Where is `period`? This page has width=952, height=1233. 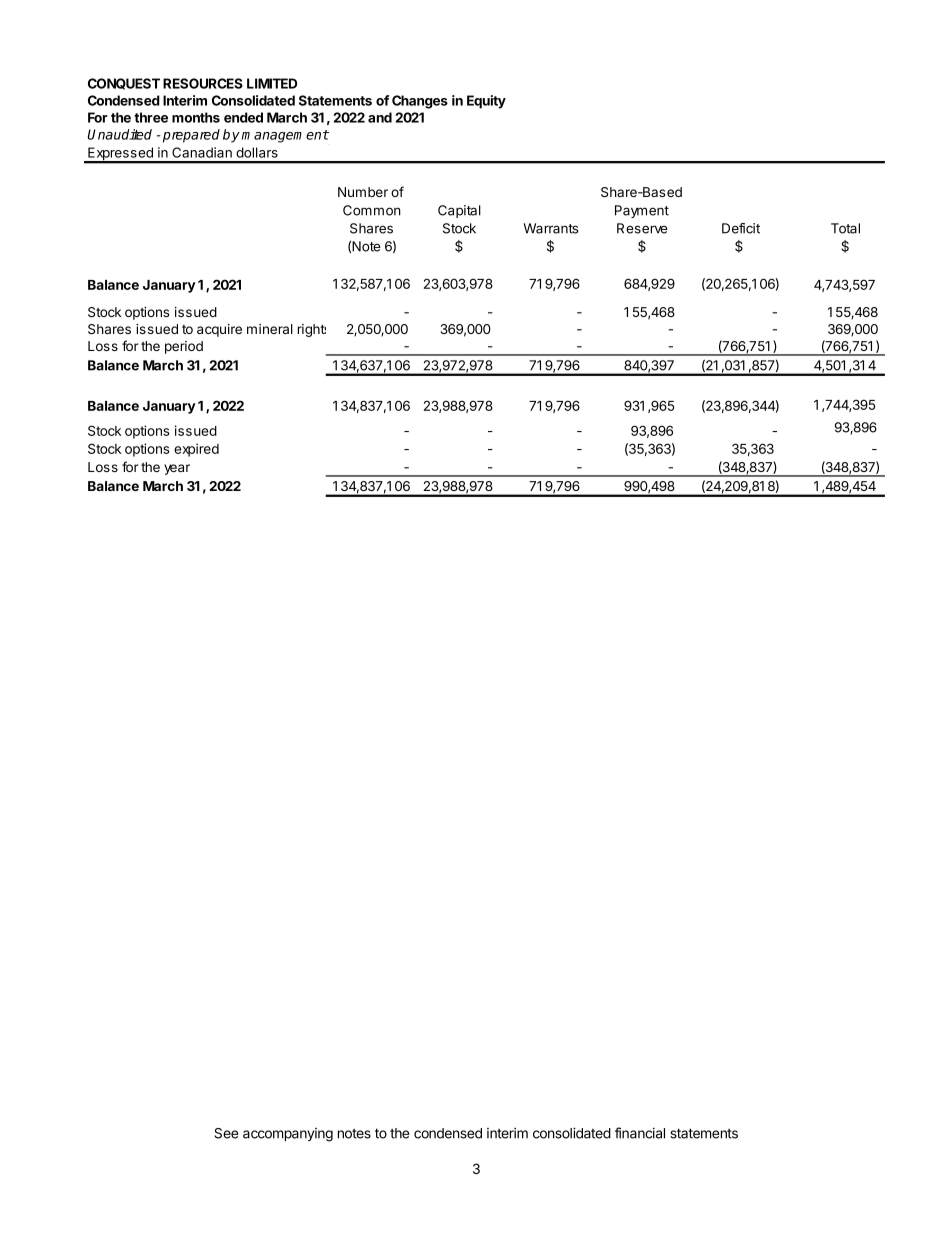 period is located at coordinates (184, 347).
